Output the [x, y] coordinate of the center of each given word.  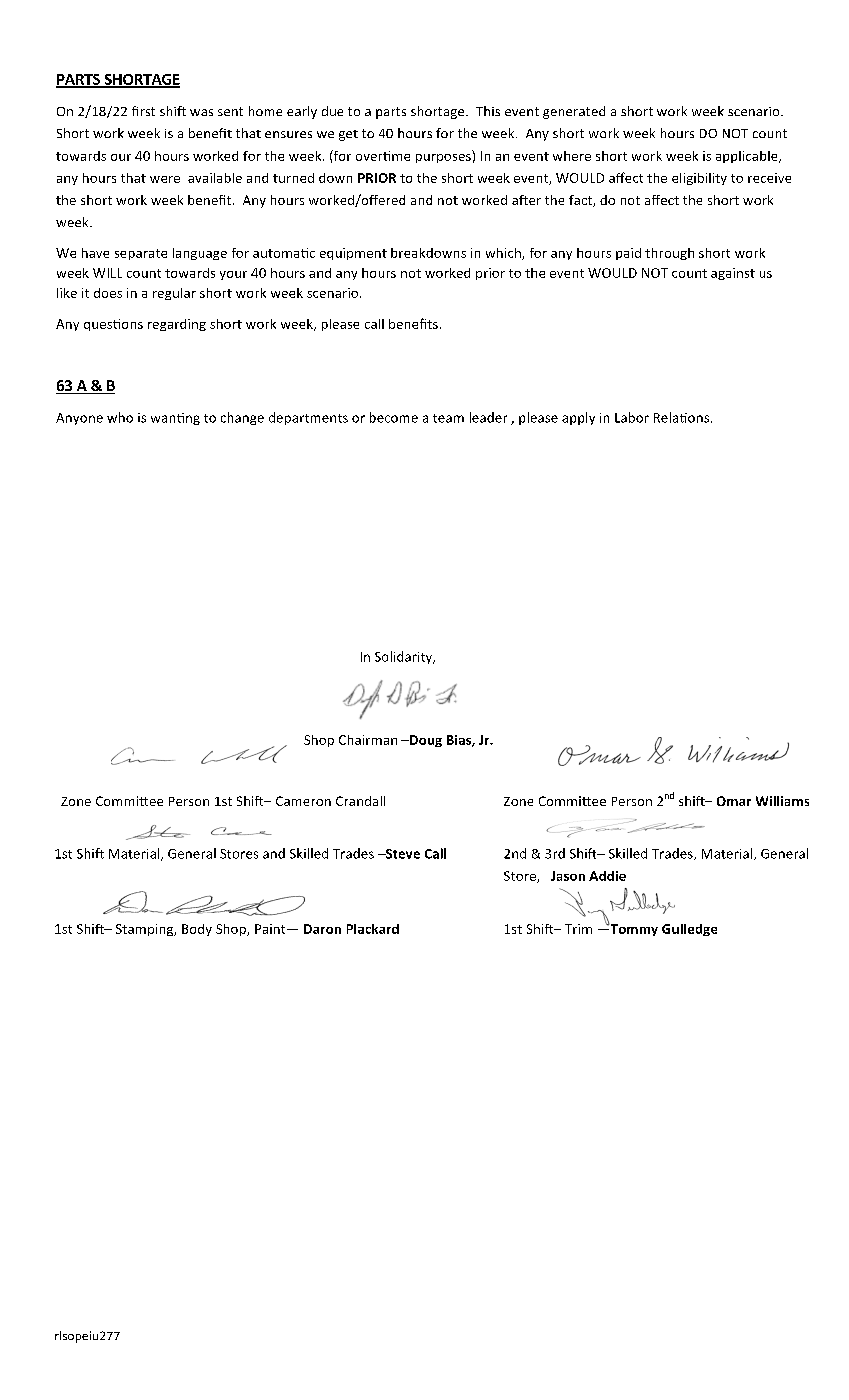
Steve [401, 854]
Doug [425, 741]
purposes [443, 158]
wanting [175, 419]
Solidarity [405, 657]
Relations [683, 417]
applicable [748, 157]
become [394, 417]
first [143, 111]
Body [197, 930]
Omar [734, 801]
